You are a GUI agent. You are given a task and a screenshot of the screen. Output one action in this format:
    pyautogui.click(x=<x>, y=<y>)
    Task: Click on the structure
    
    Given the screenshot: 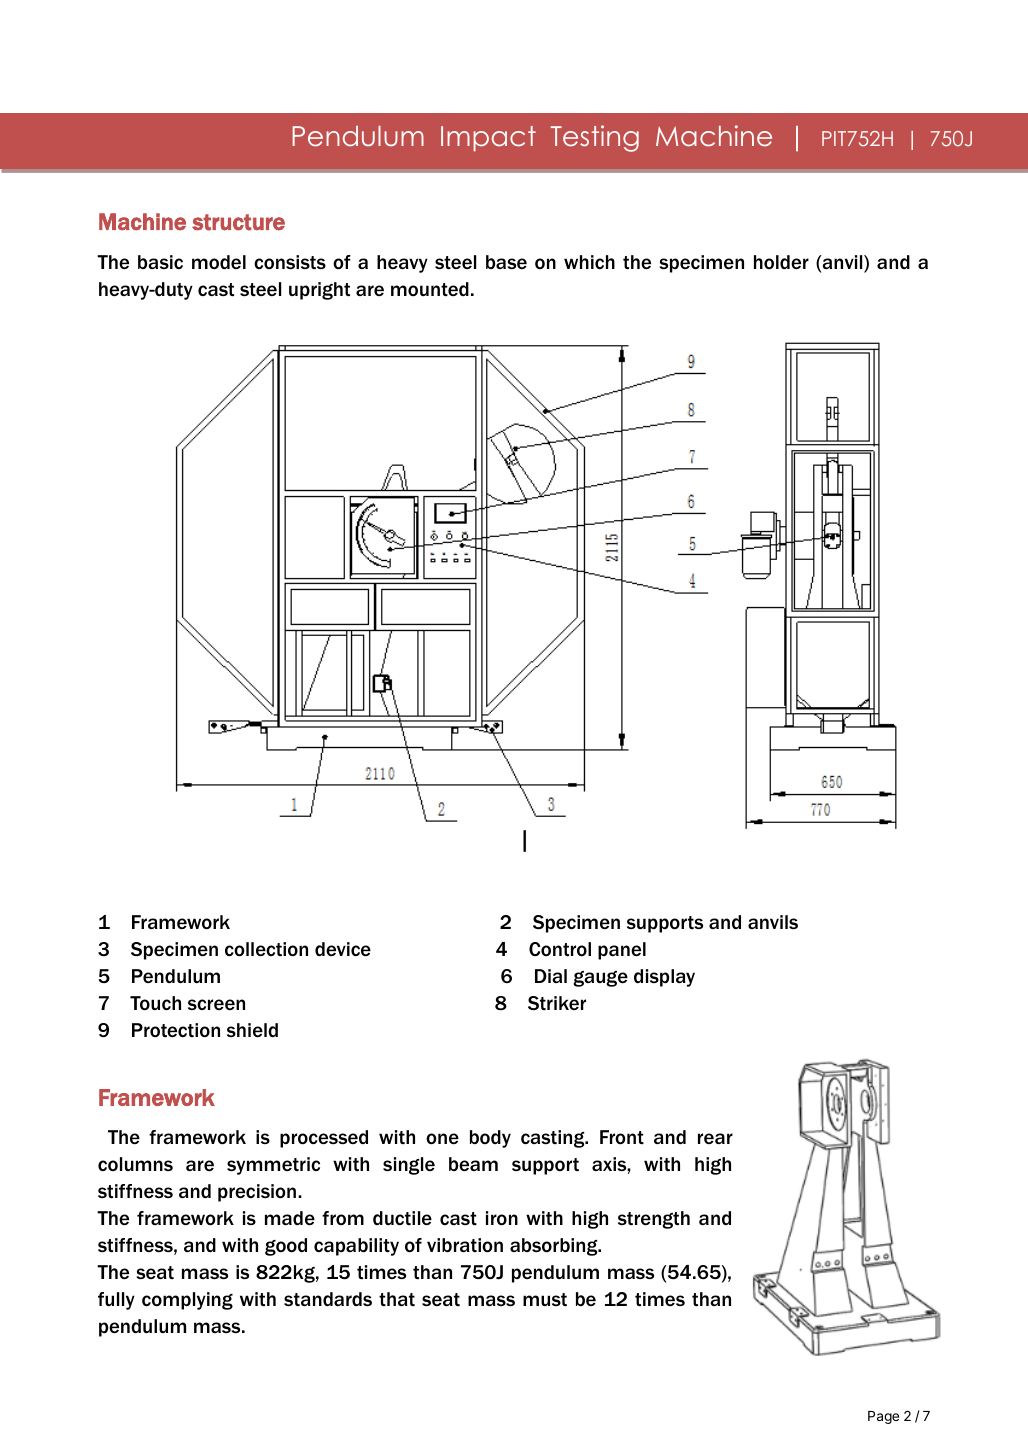 What is the action you would take?
    pyautogui.click(x=238, y=222)
